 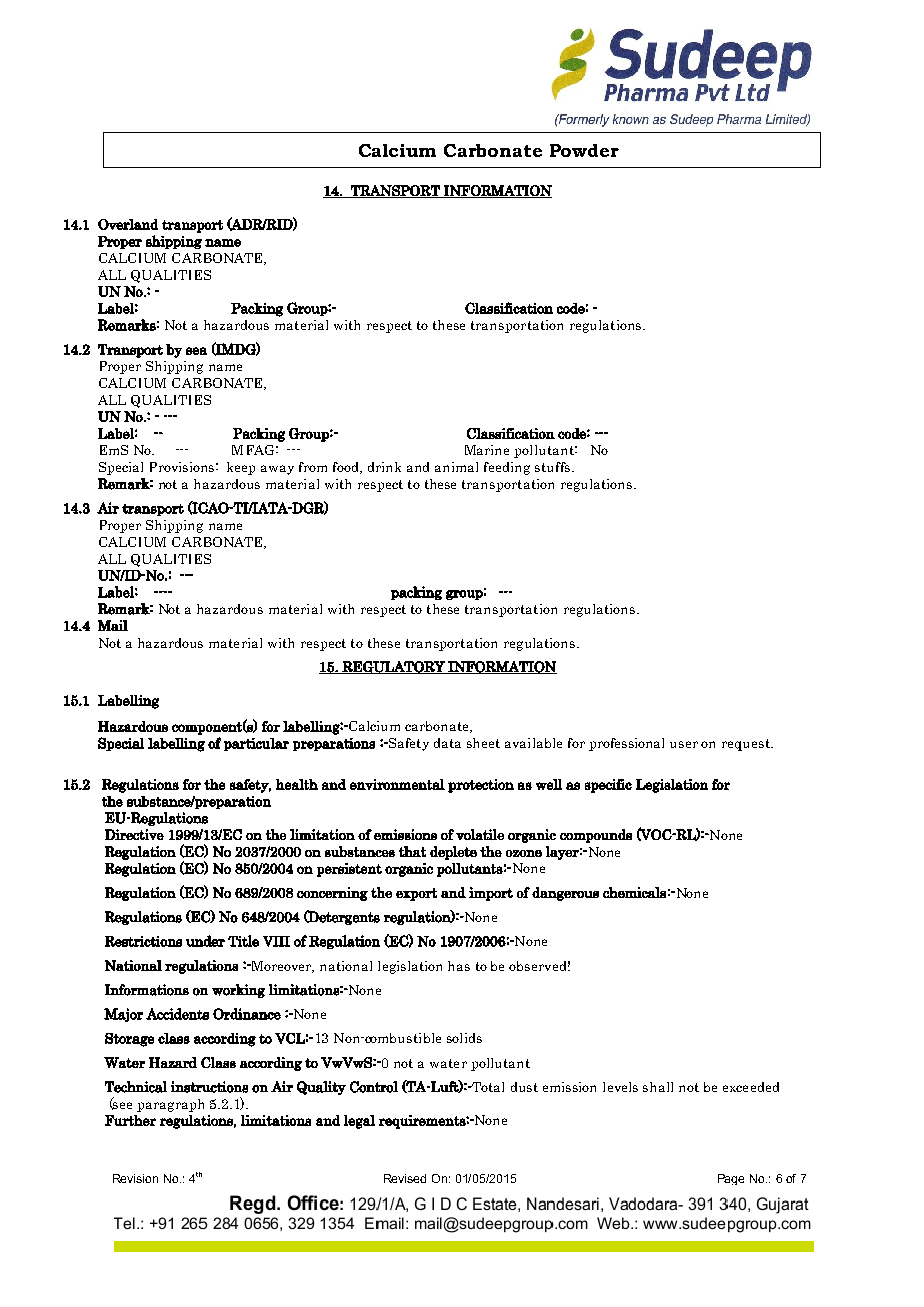 I want to click on user, so click(x=684, y=744).
